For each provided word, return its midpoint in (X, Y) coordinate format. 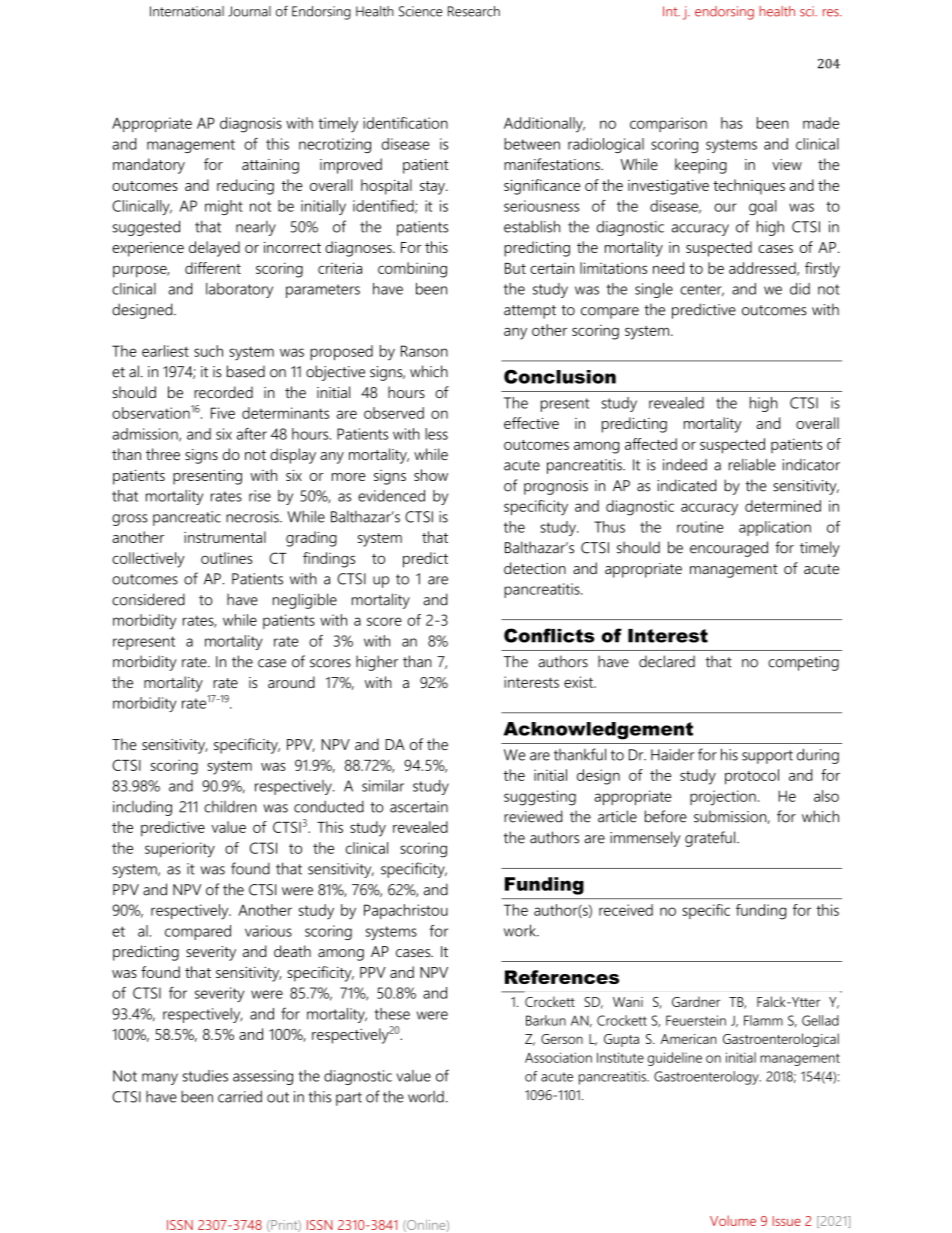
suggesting (540, 798)
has (732, 123)
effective (531, 423)
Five (223, 413)
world (426, 1097)
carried (240, 1096)
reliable (752, 464)
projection (723, 798)
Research (474, 11)
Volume (733, 1220)
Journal (249, 11)
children (230, 807)
